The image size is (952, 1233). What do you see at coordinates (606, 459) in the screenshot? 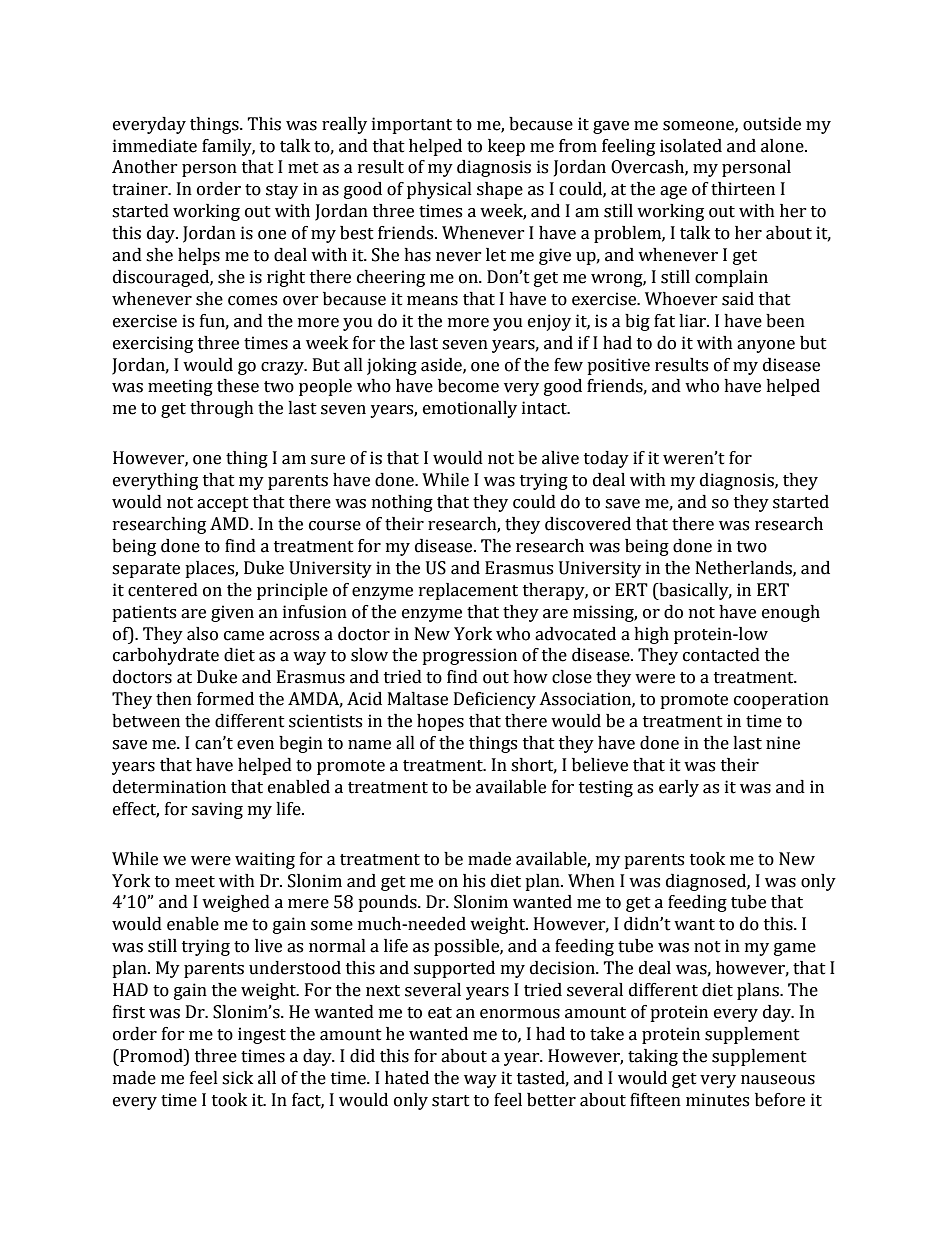
I see `today` at bounding box center [606, 459].
